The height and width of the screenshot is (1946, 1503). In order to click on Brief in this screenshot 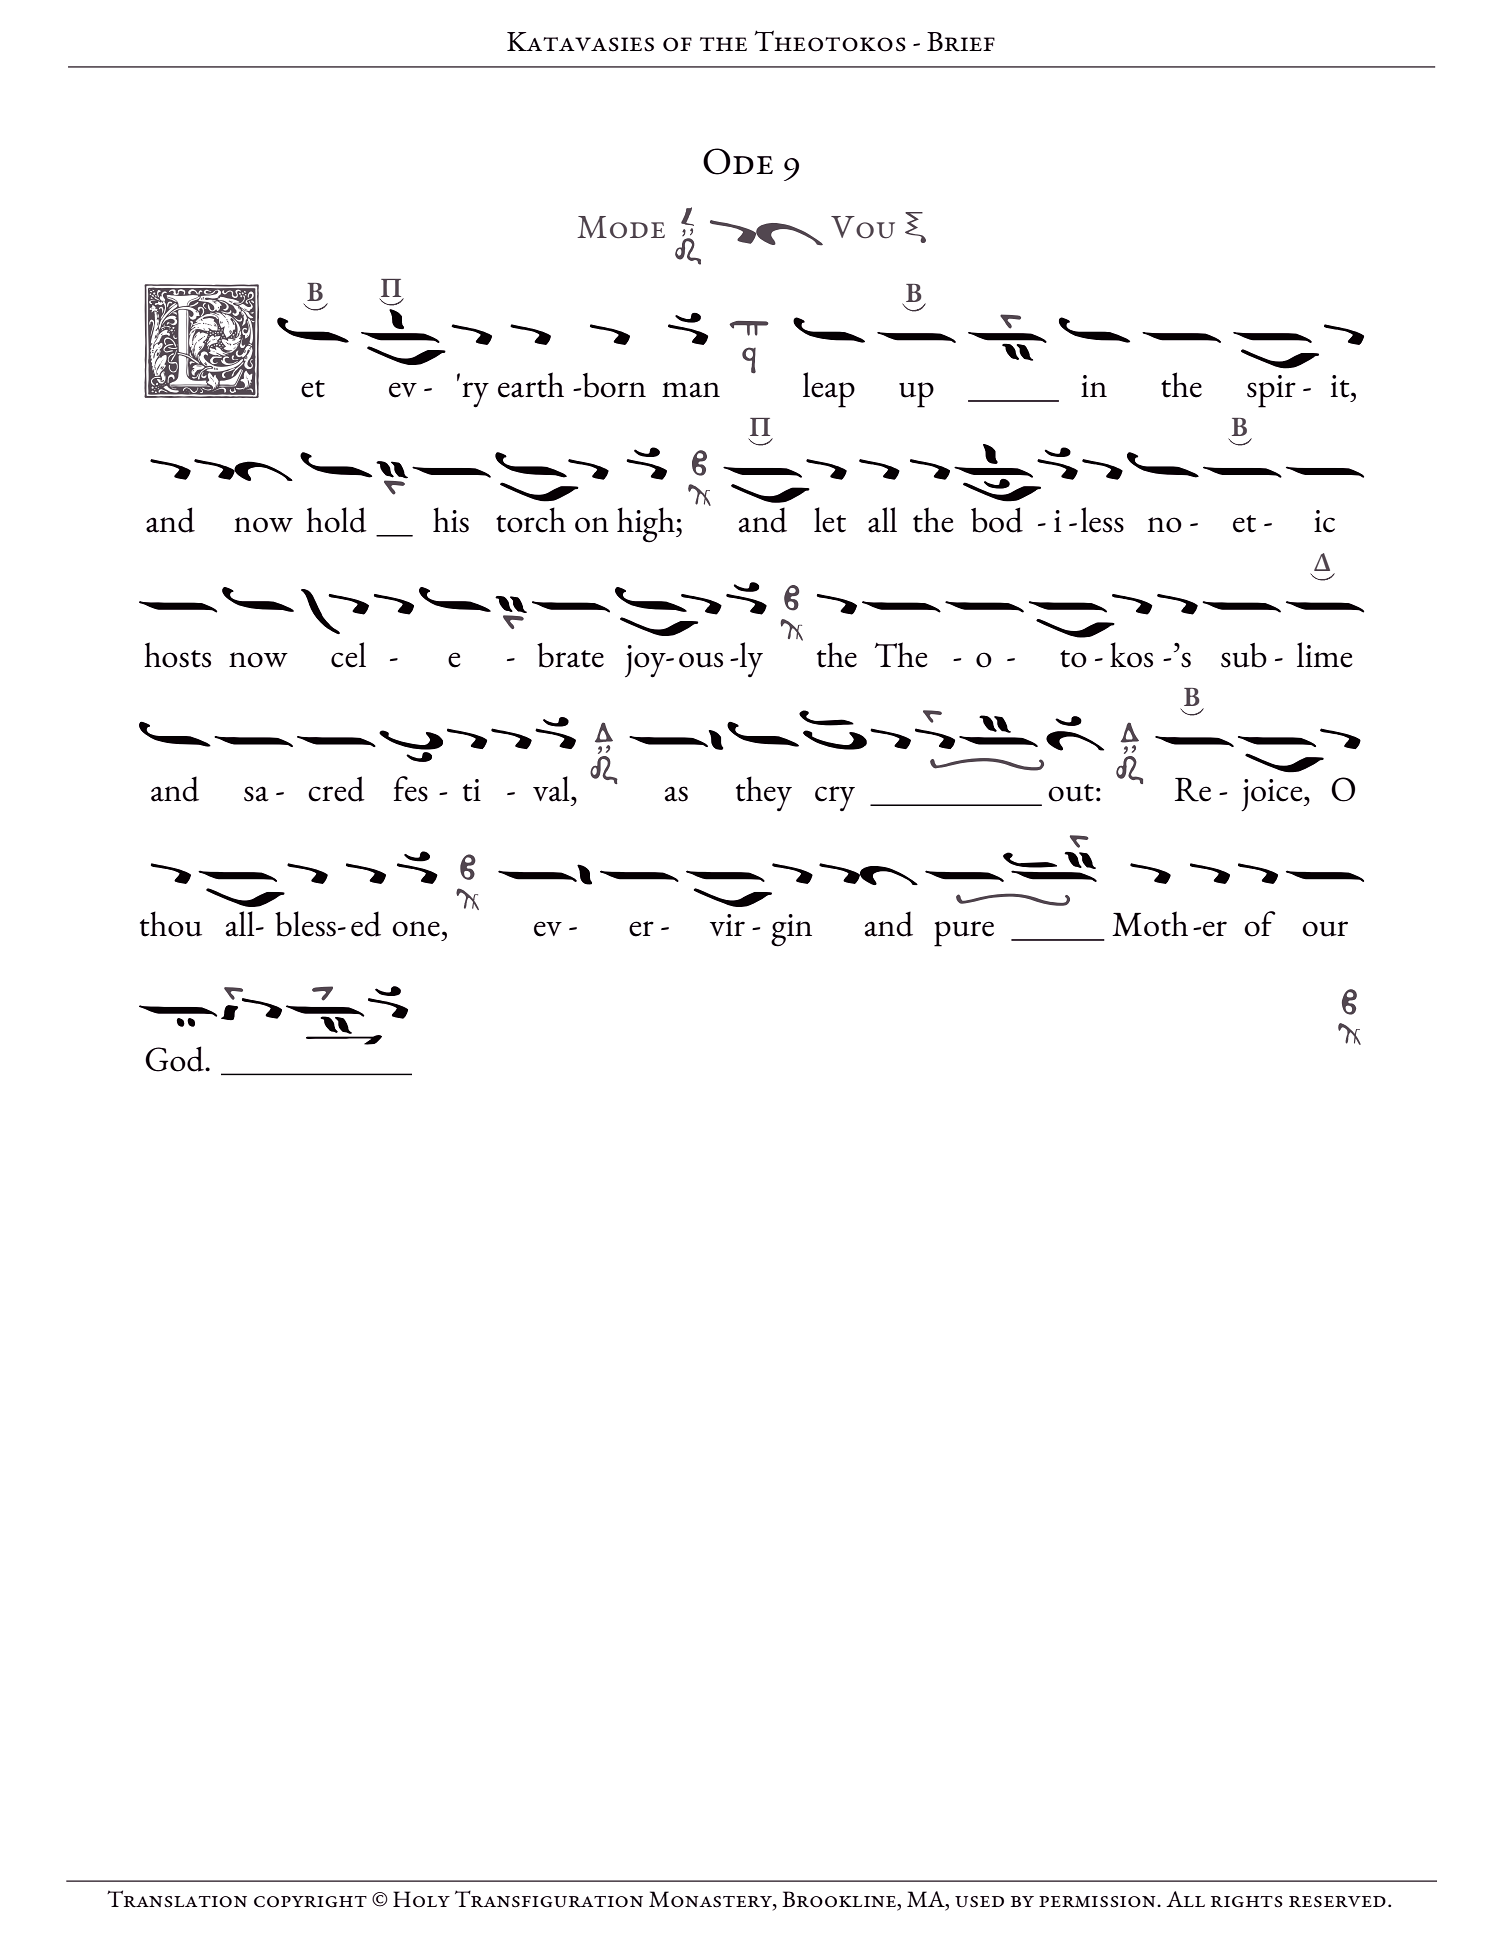, I will do `click(961, 42)`.
